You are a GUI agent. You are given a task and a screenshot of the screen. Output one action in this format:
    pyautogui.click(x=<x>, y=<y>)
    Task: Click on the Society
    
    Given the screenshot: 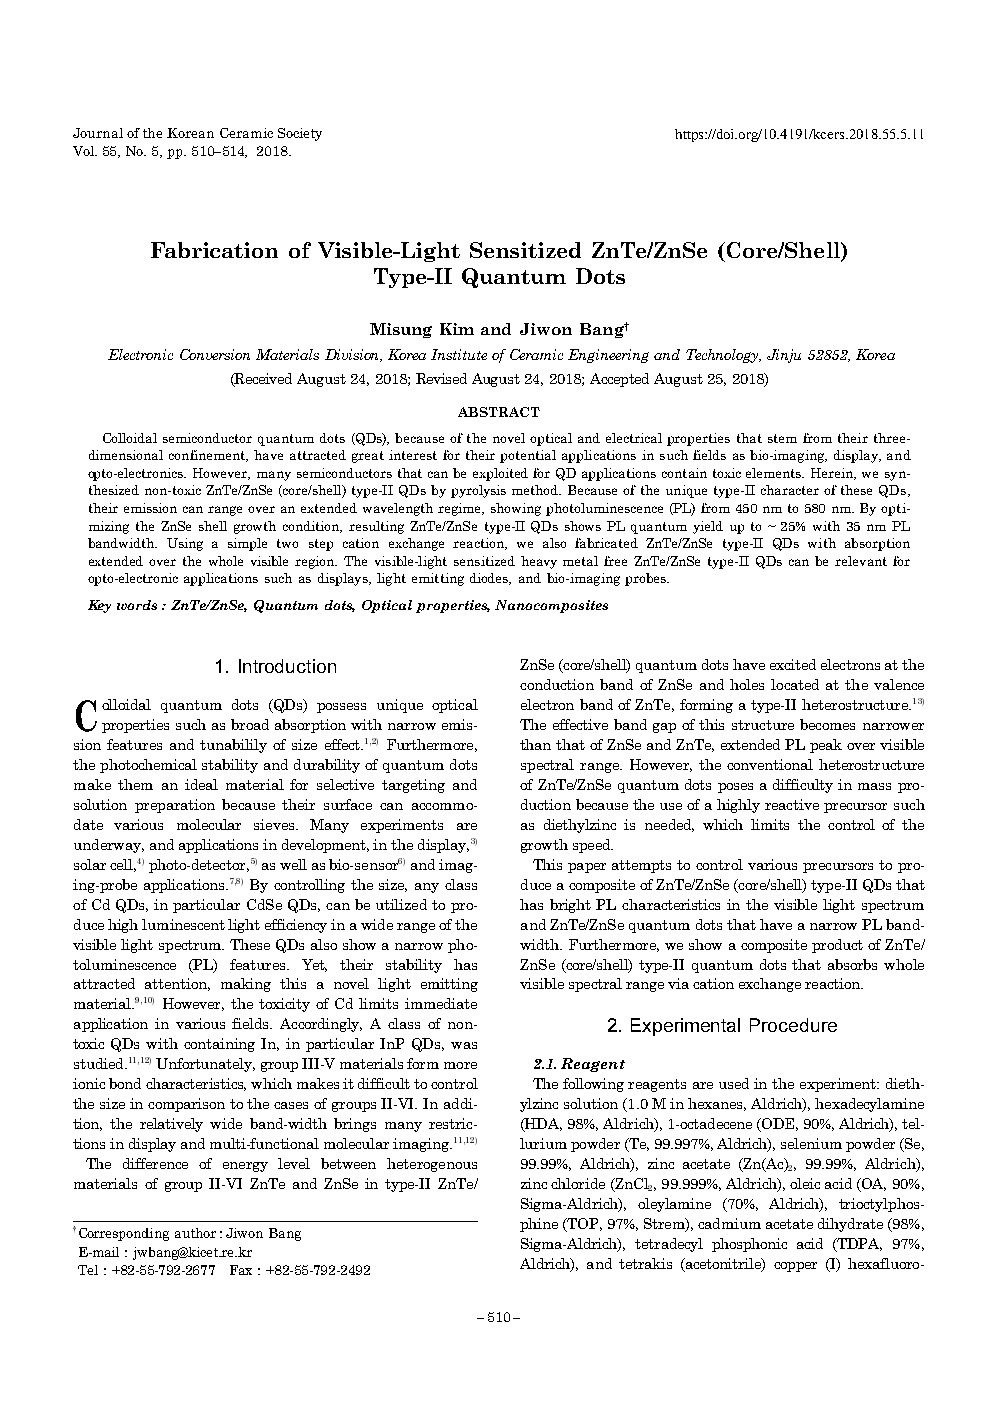 What is the action you would take?
    pyautogui.click(x=300, y=134)
